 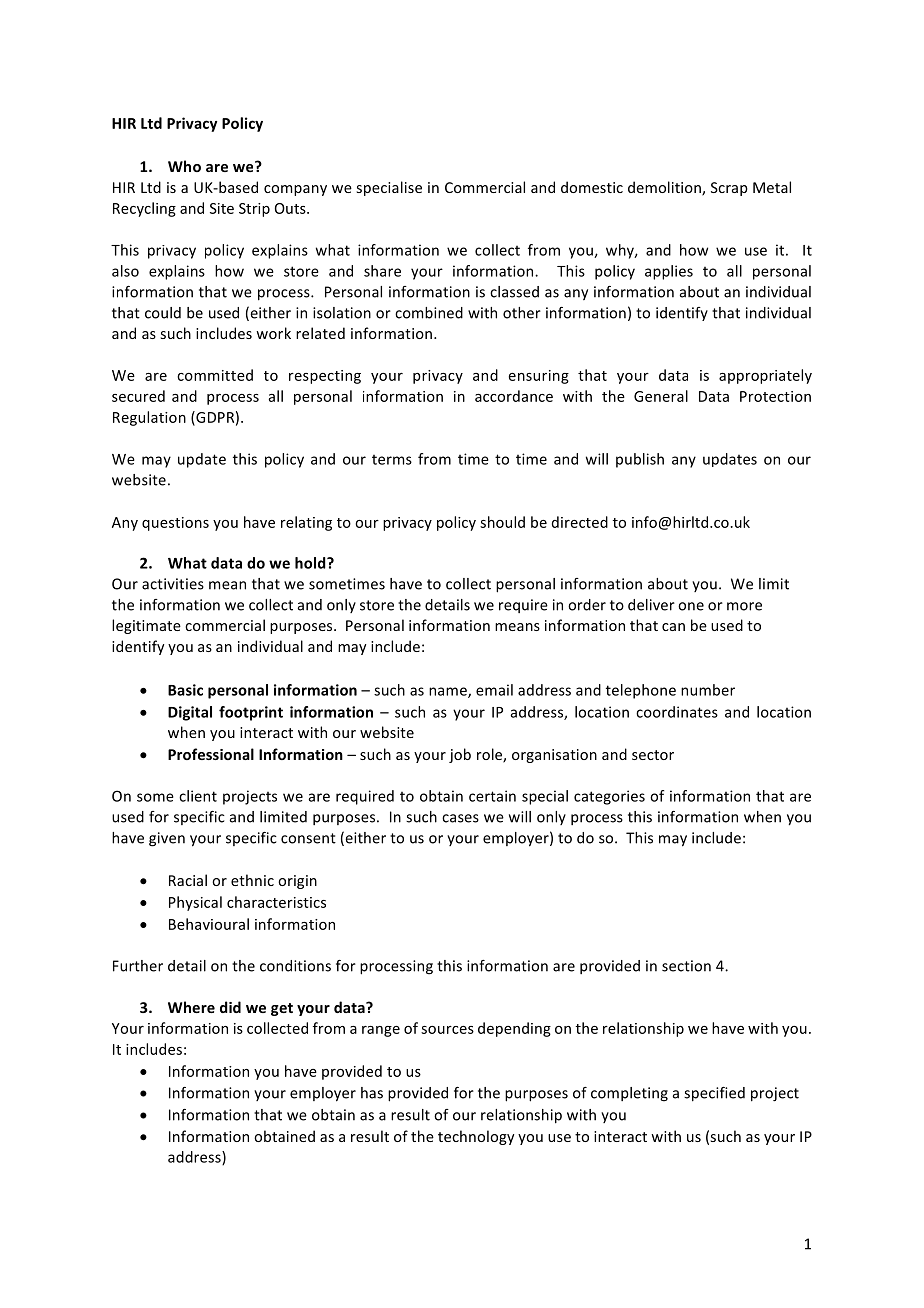 I want to click on deliver, so click(x=651, y=605).
